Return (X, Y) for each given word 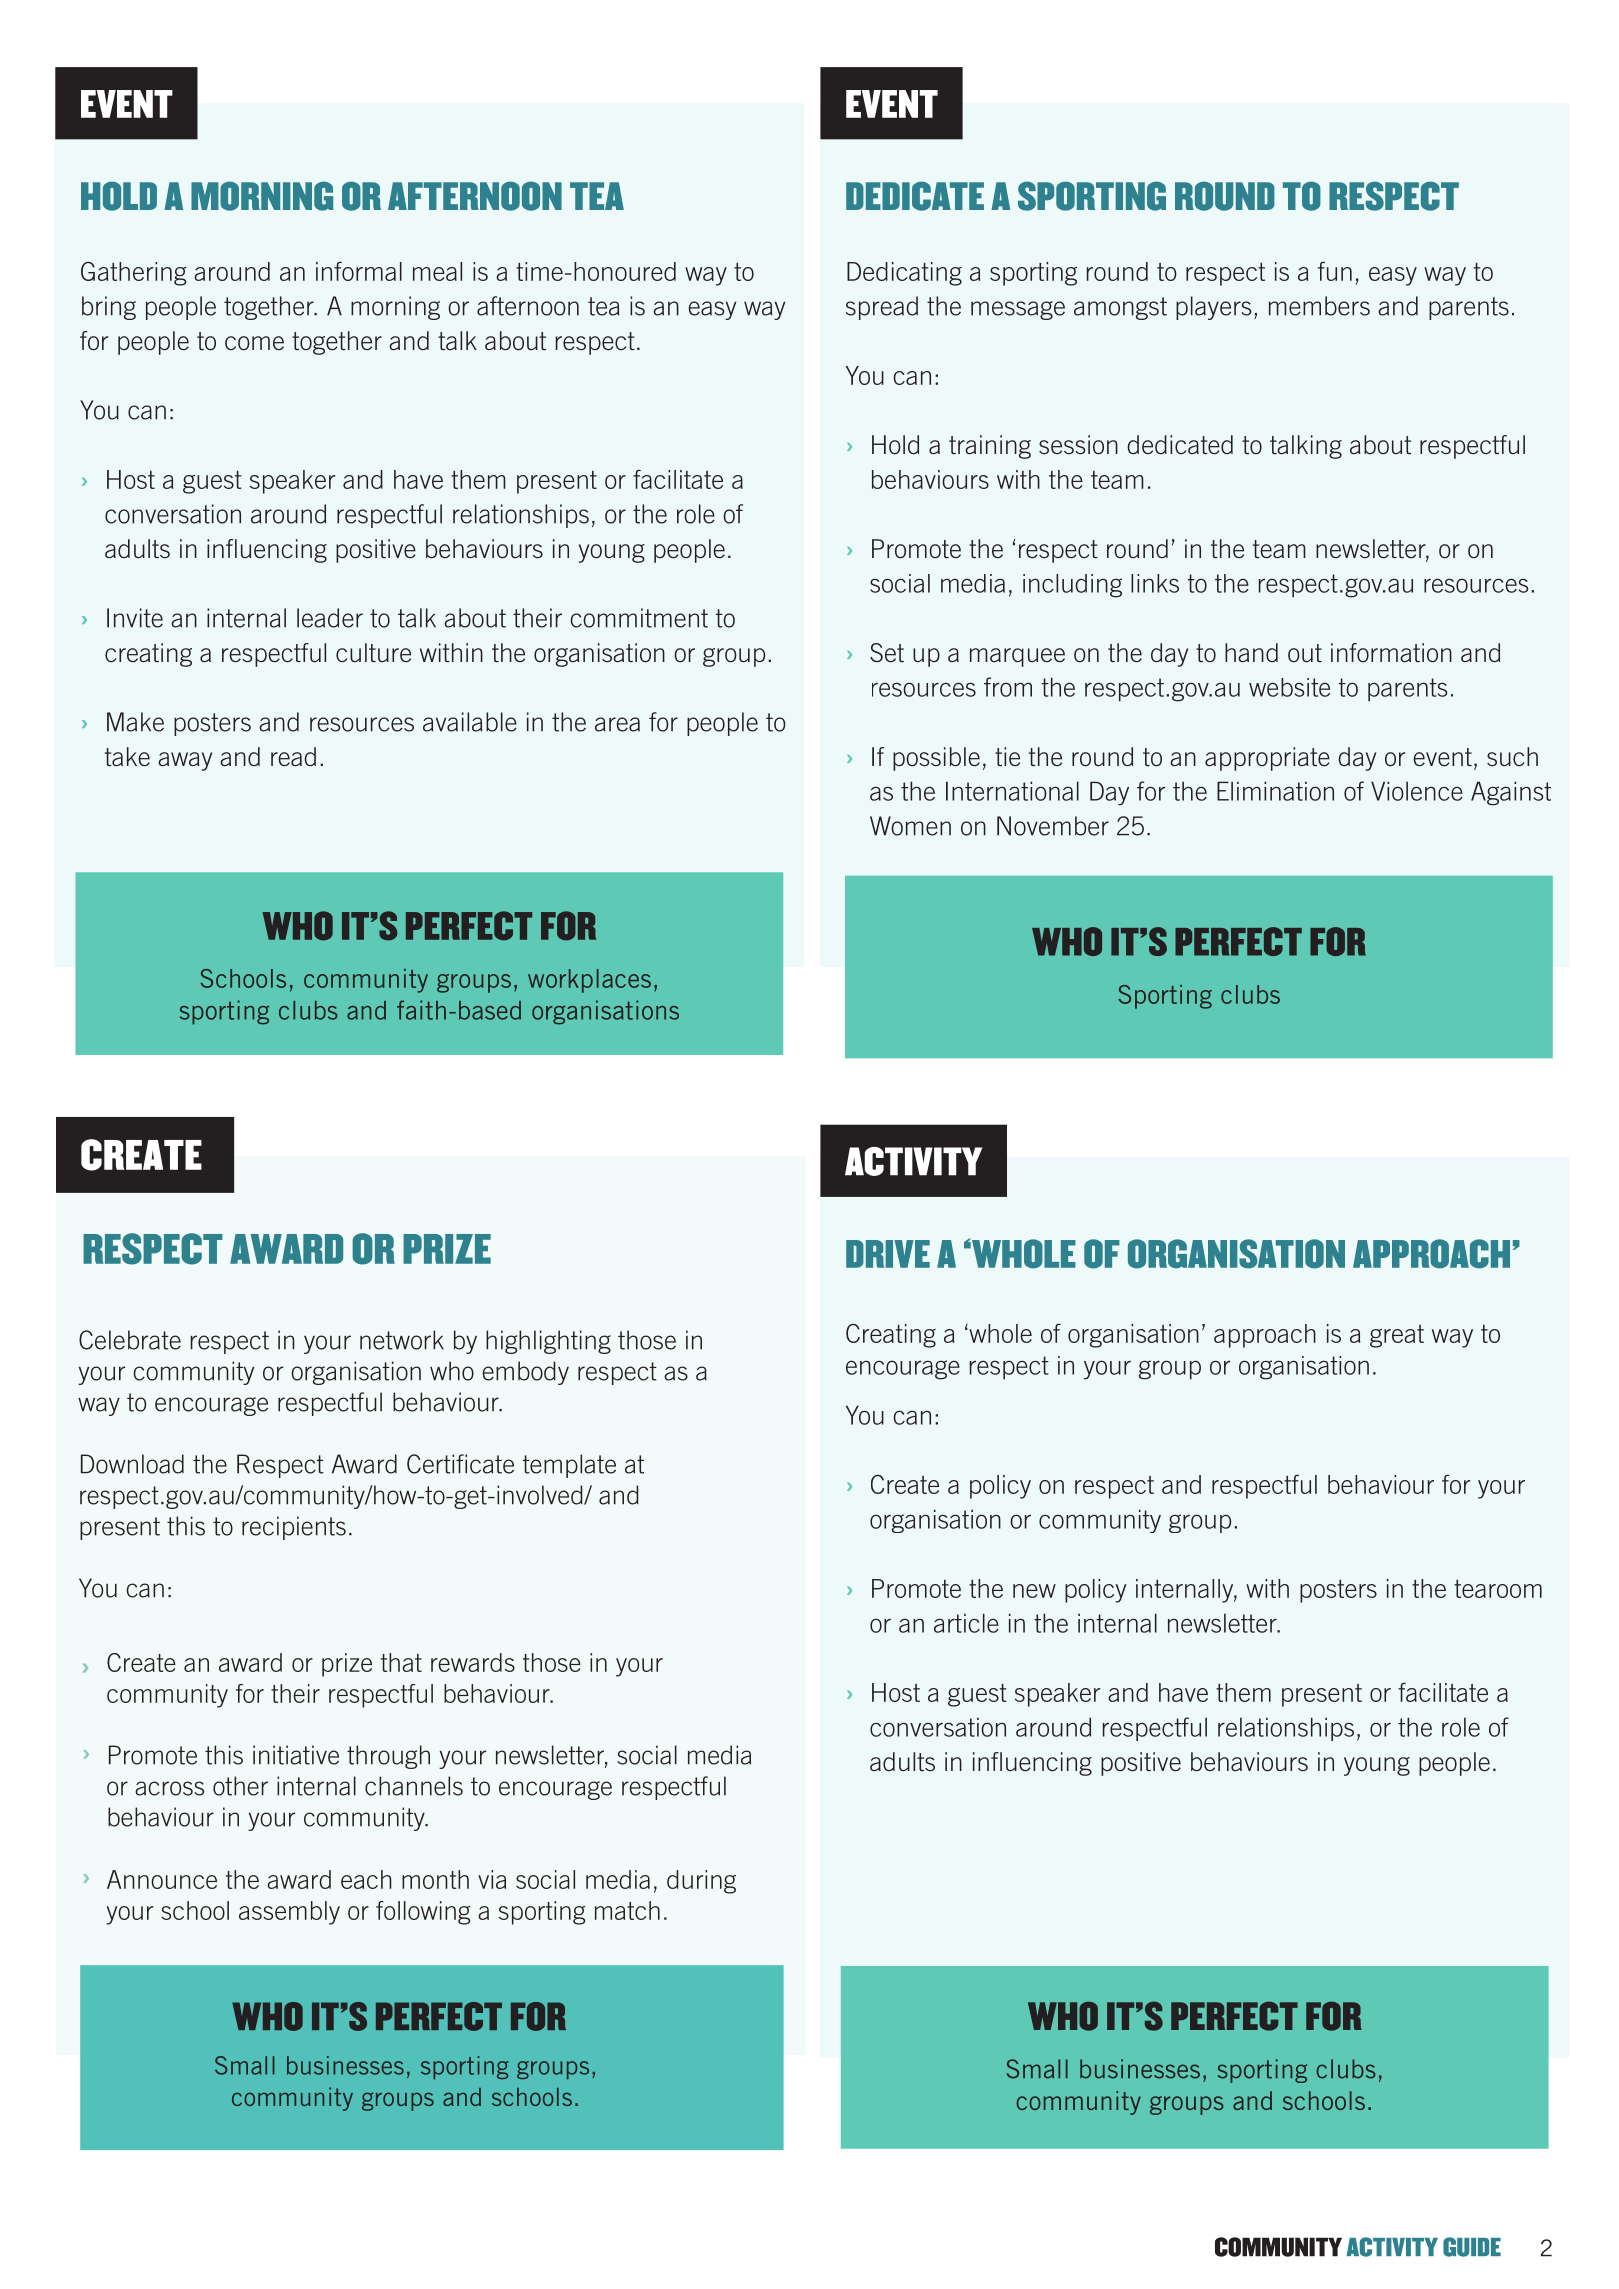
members (1319, 306)
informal (359, 271)
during (701, 1882)
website (1289, 687)
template (569, 1466)
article (966, 1623)
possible (936, 759)
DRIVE (888, 1254)
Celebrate (130, 1340)
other (240, 1786)
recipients (294, 1528)
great (1397, 1336)
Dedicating (904, 274)
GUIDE (1472, 2247)
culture (373, 652)
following (423, 1913)
